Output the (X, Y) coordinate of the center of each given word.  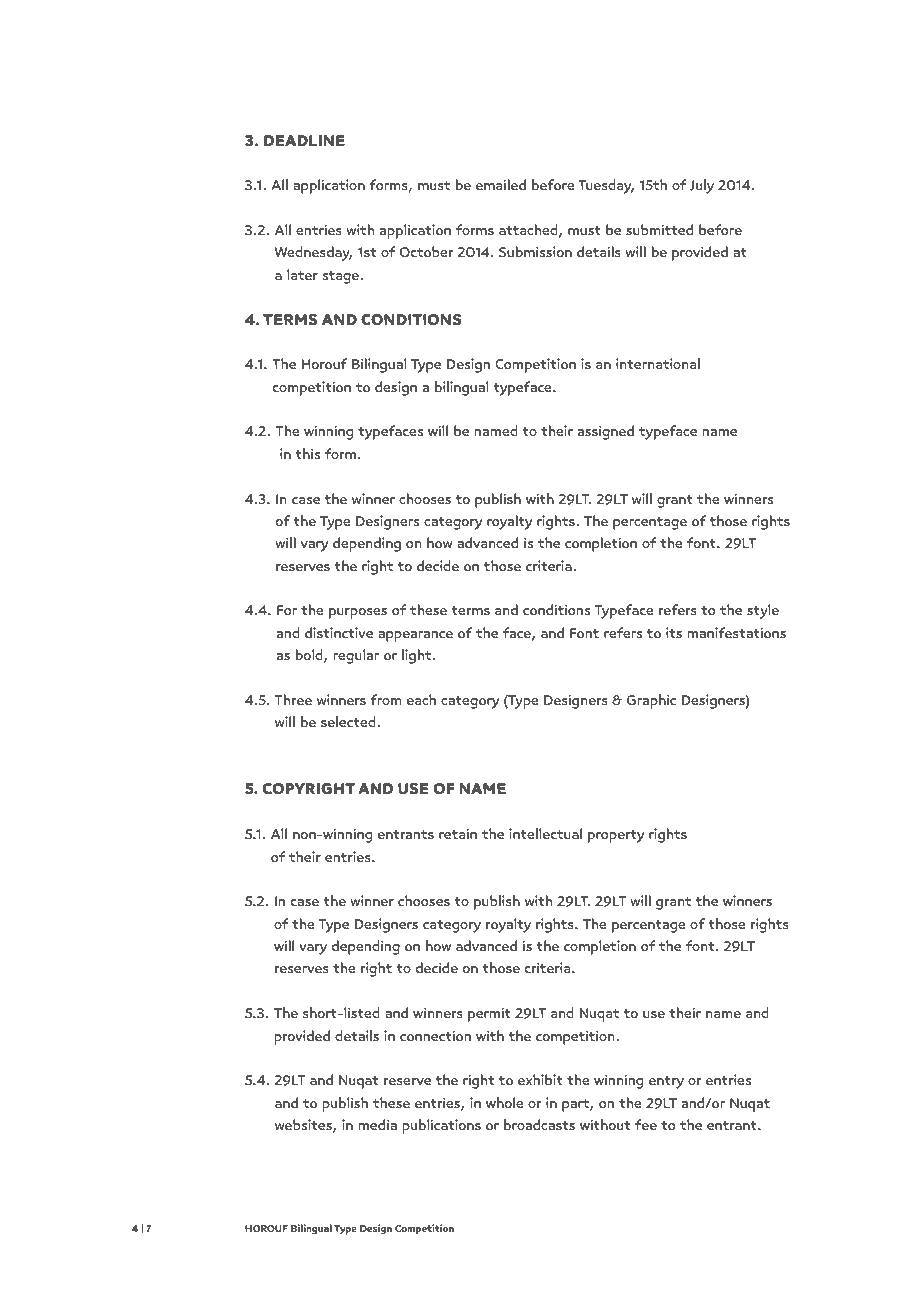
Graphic (651, 701)
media (377, 1124)
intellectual (545, 833)
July (702, 186)
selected (349, 721)
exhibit (540, 1079)
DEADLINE (304, 140)
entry (666, 1082)
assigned (606, 432)
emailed (501, 184)
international (658, 363)
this (307, 453)
